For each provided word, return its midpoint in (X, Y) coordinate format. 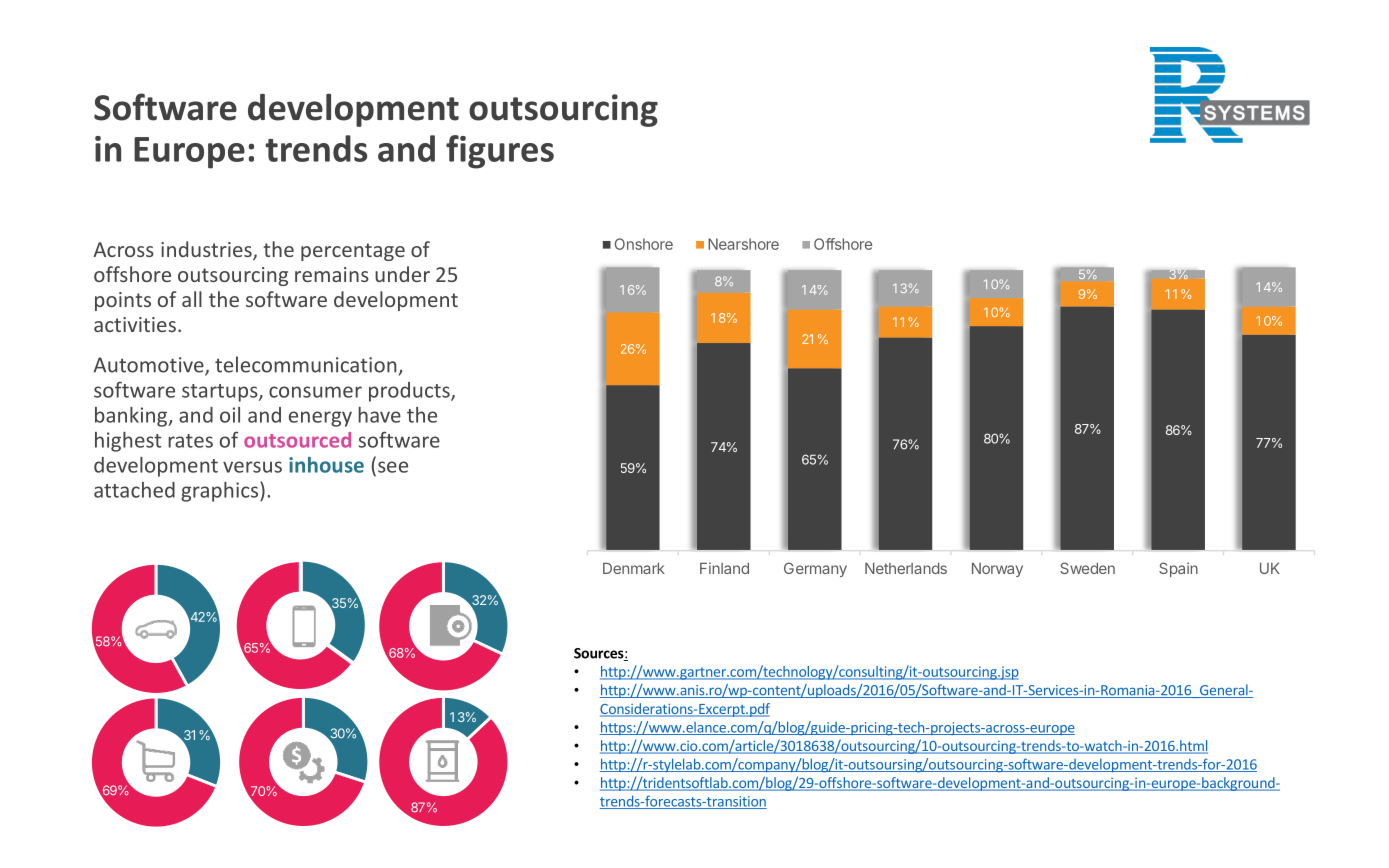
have (379, 415)
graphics (221, 491)
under (402, 274)
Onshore (644, 244)
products (410, 392)
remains (332, 274)
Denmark (634, 568)
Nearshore (743, 244)
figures (500, 152)
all (192, 299)
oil (230, 415)
